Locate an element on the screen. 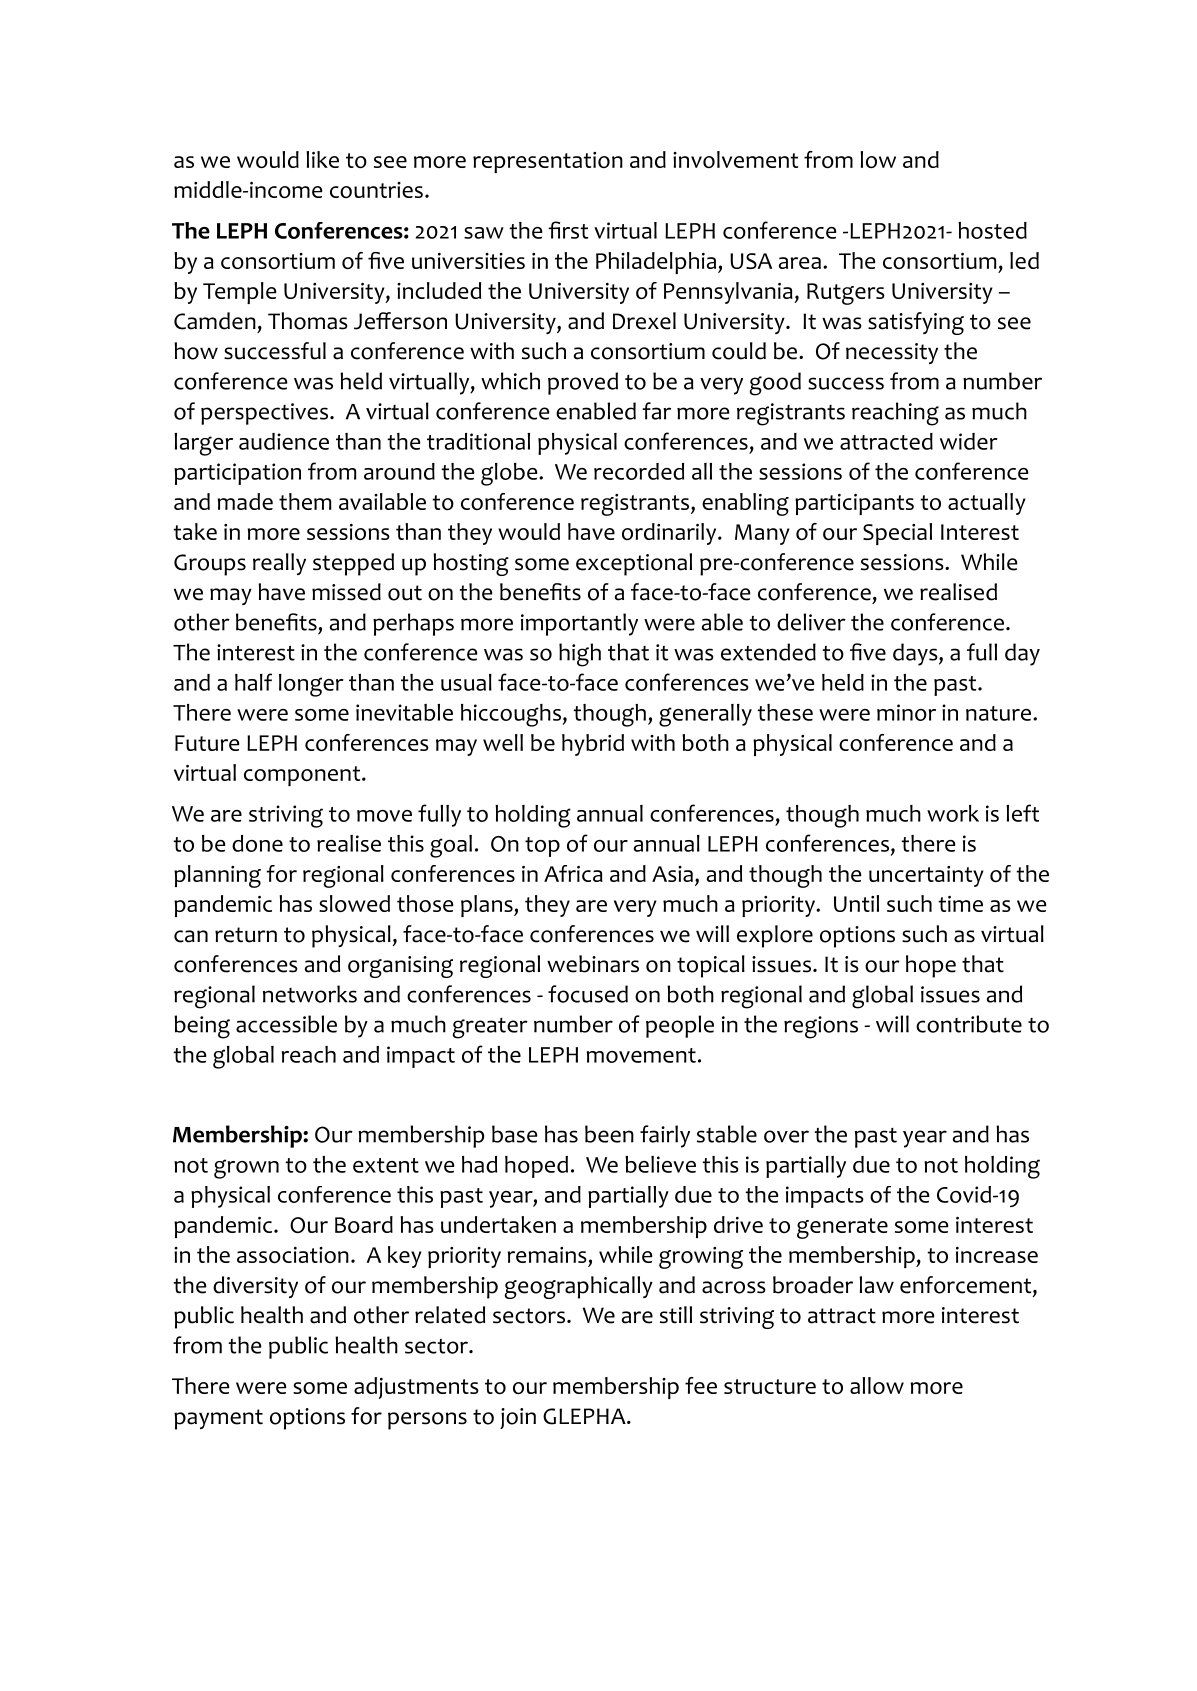 This screenshot has width=1197, height=1691. first is located at coordinates (568, 230).
